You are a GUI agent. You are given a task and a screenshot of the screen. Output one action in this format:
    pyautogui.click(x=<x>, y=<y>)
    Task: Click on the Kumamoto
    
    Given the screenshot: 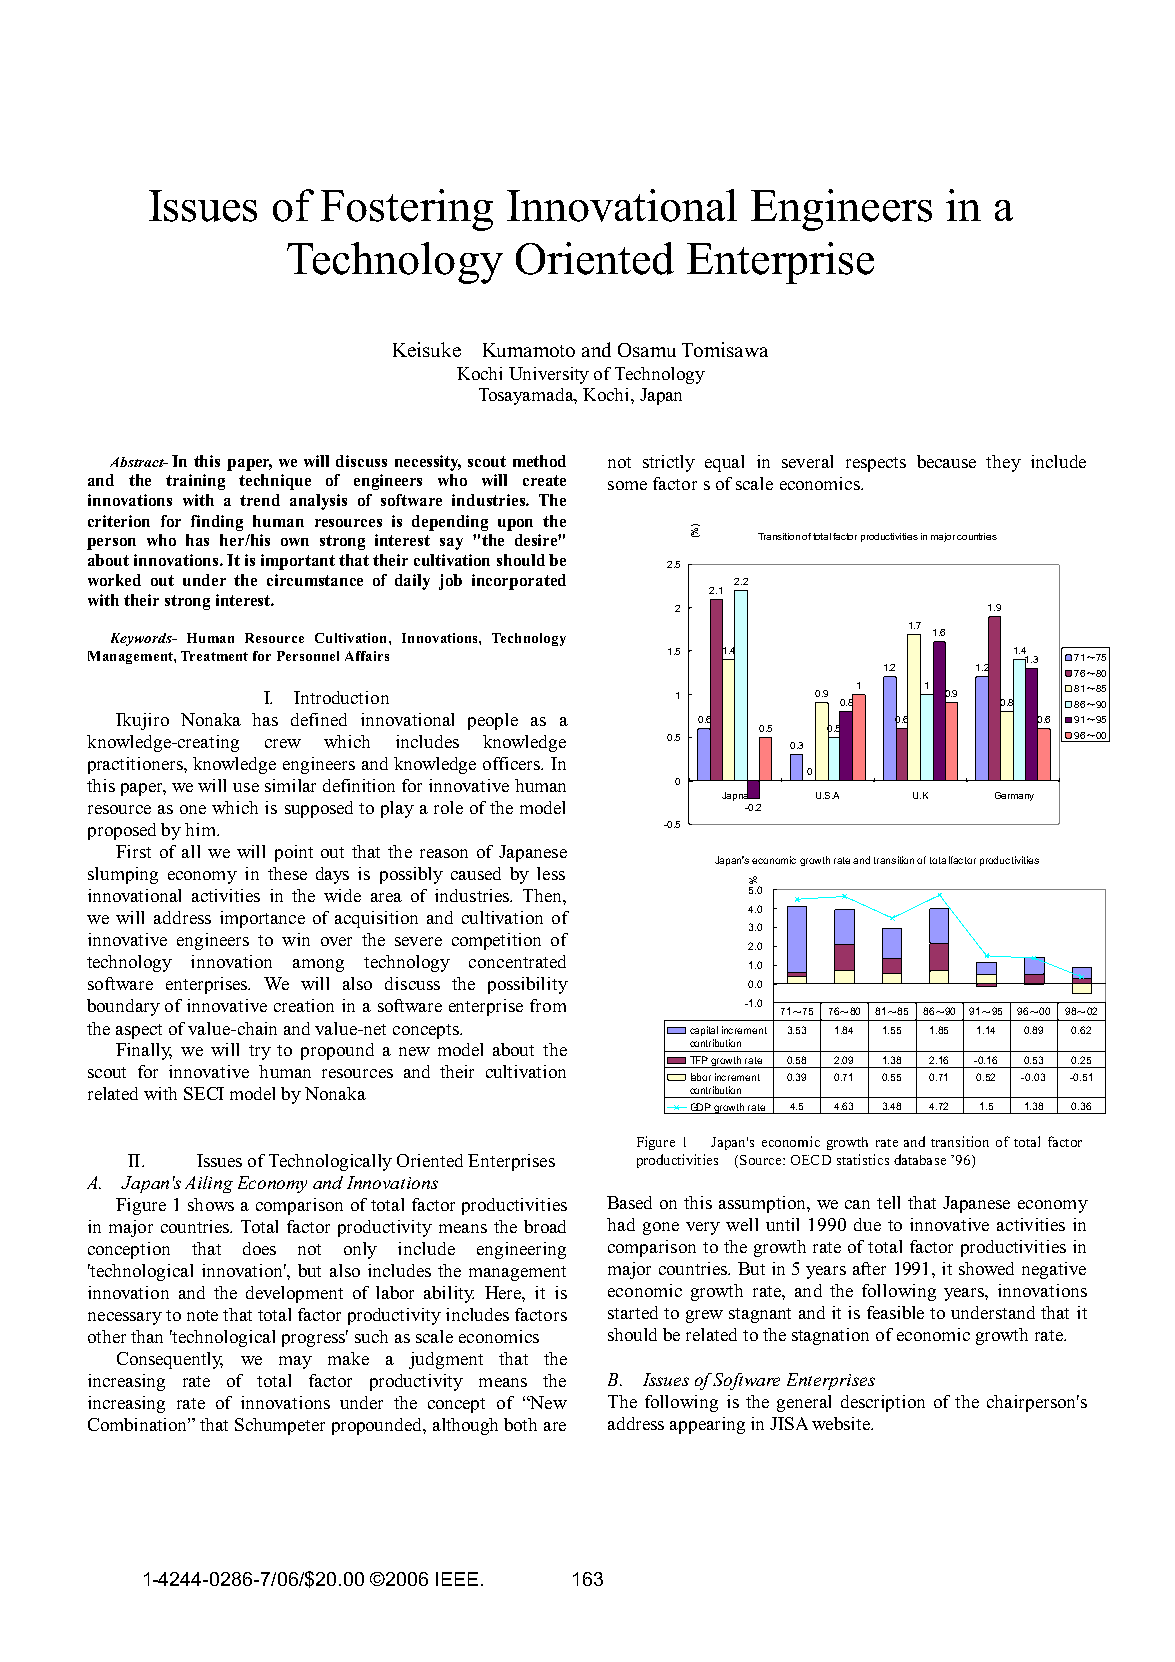 What is the action you would take?
    pyautogui.click(x=529, y=350)
